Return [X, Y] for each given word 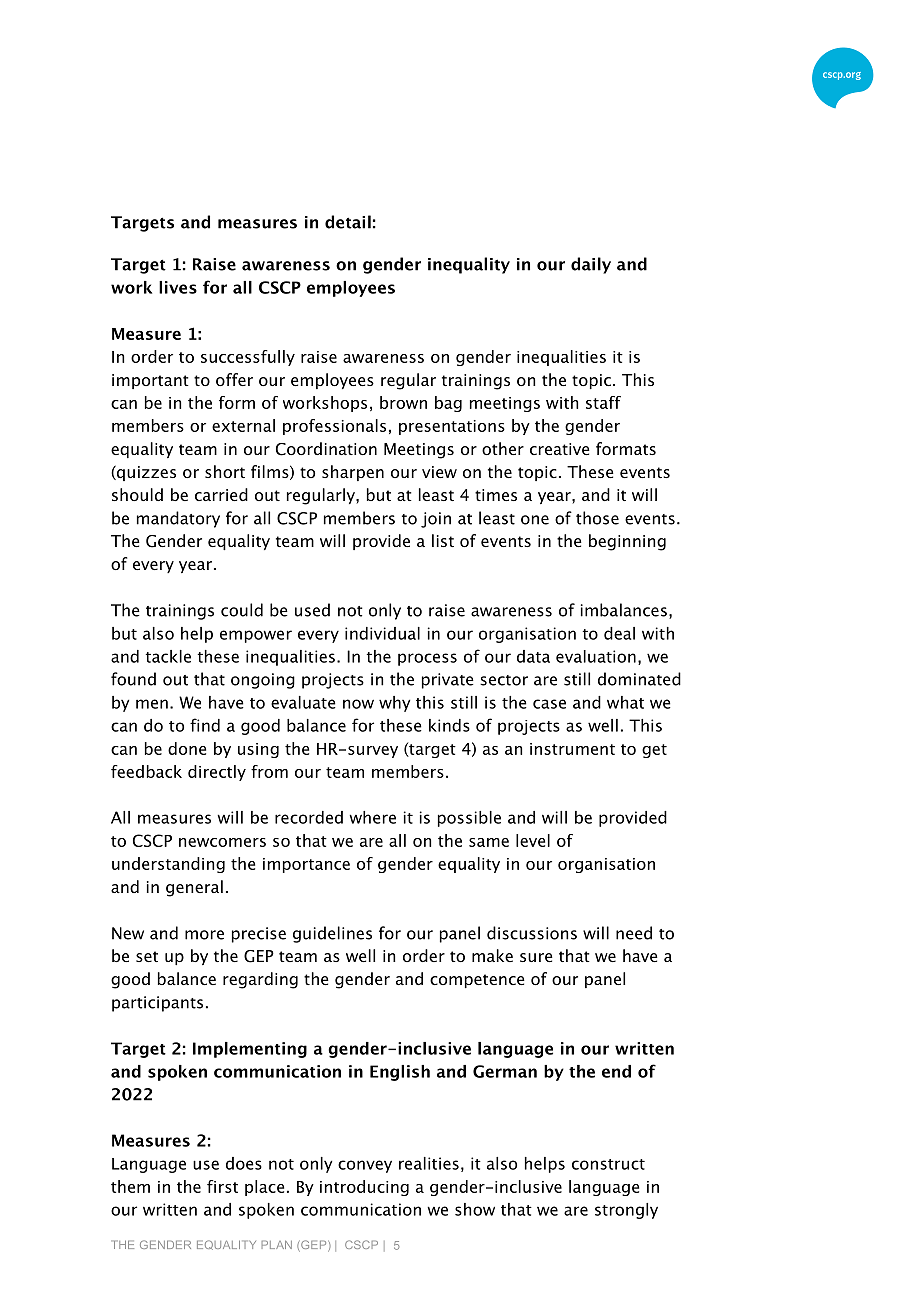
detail [348, 222]
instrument [572, 749]
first [222, 1186]
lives [178, 287]
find [205, 725]
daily [591, 265]
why [394, 704]
